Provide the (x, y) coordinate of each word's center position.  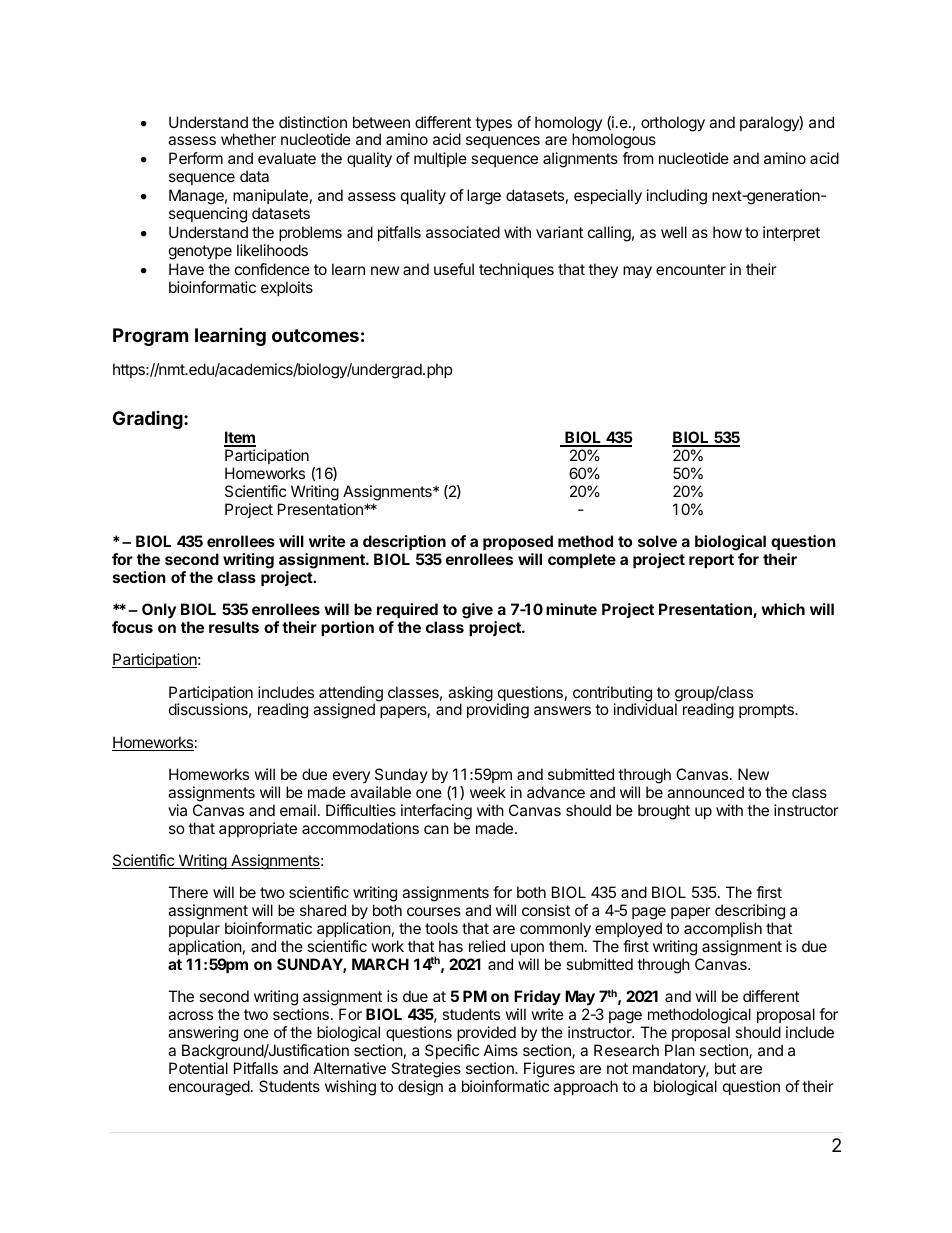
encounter (691, 269)
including (677, 197)
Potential (198, 1068)
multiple (440, 159)
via (177, 810)
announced (705, 792)
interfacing (436, 812)
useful (454, 269)
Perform (196, 158)
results (234, 627)
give (477, 611)
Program (150, 337)
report (711, 561)
